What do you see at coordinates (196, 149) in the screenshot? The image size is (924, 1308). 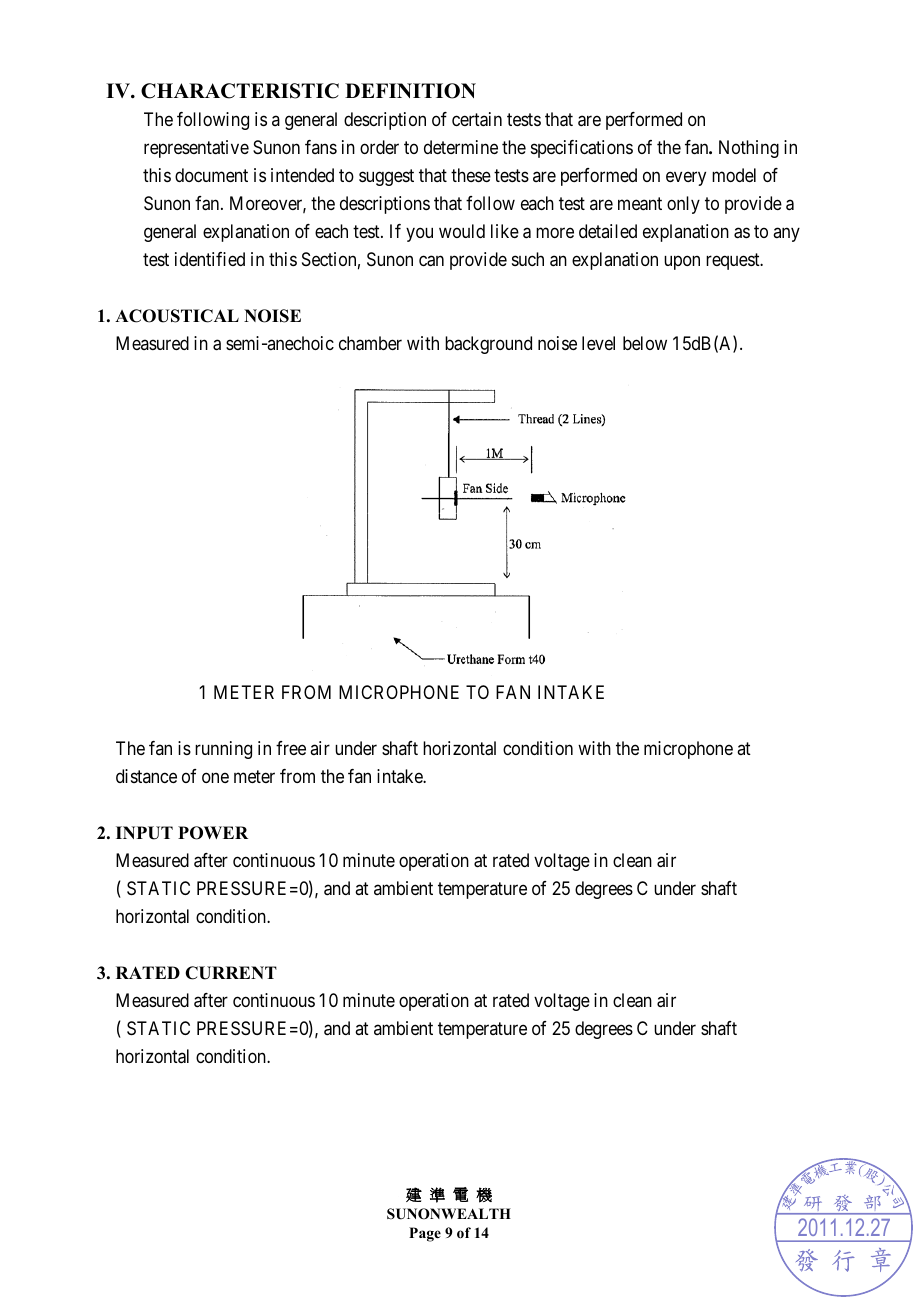 I see `representative` at bounding box center [196, 149].
